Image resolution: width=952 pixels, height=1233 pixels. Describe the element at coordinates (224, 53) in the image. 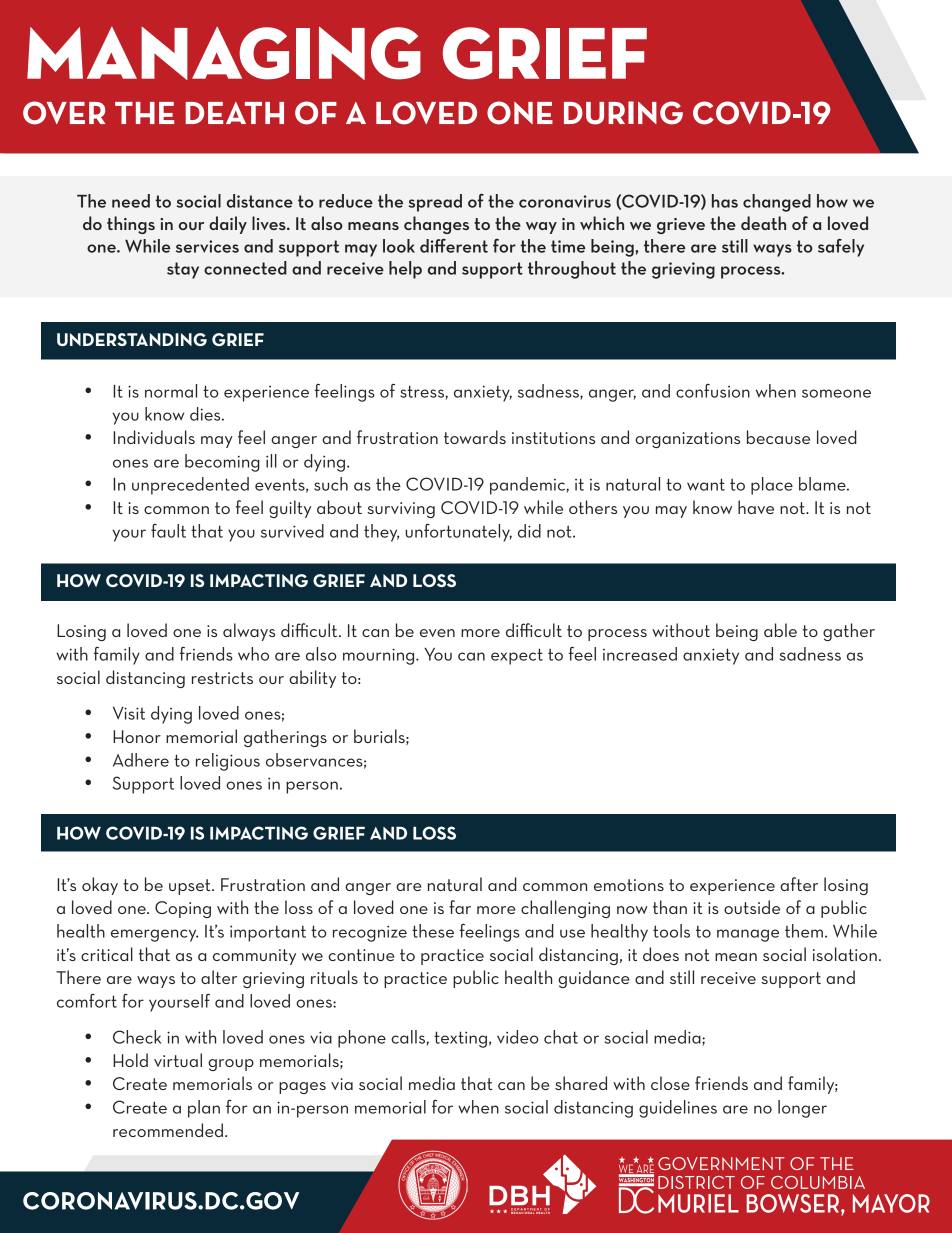

I see `MANAGING` at that location.
